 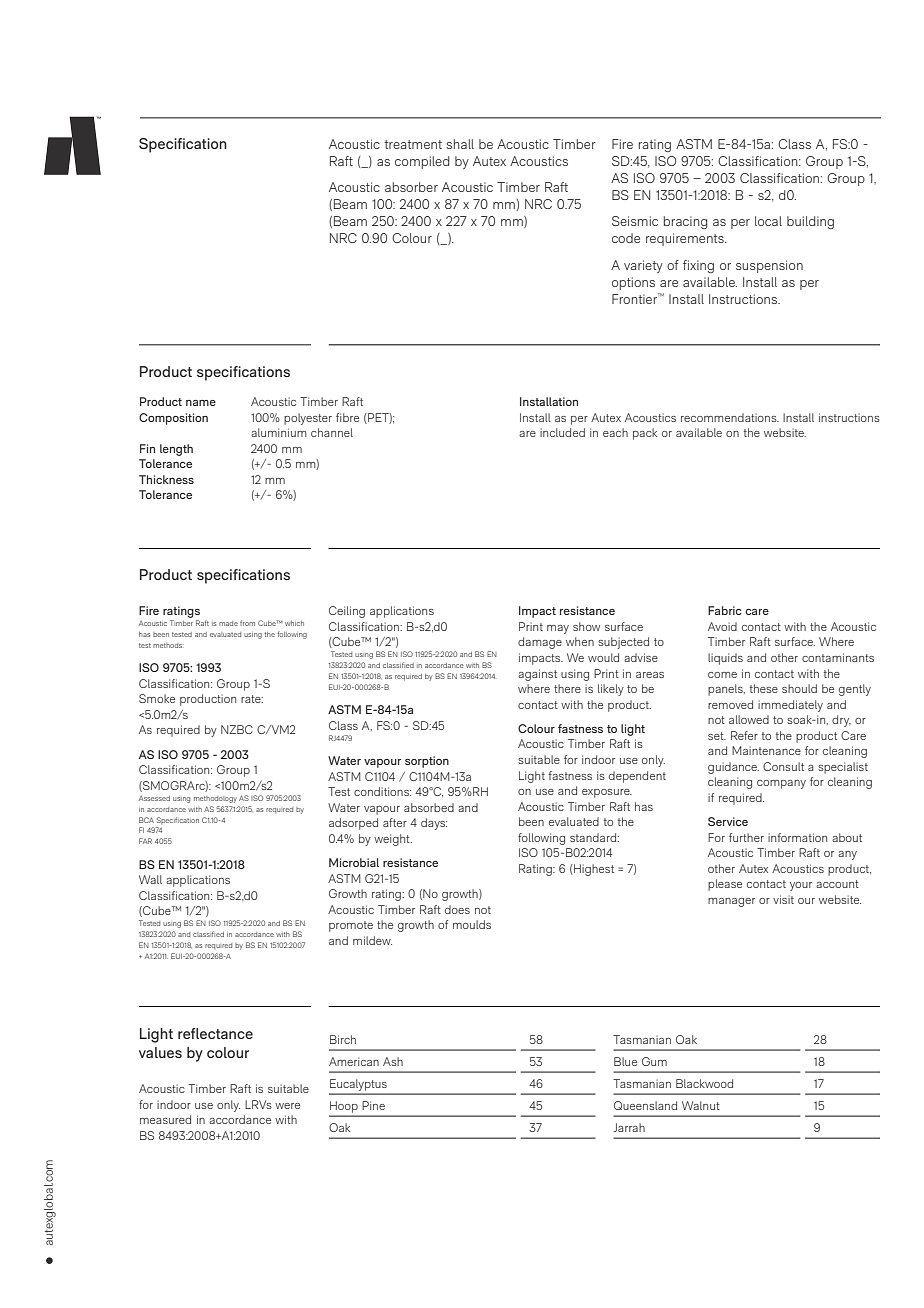 I want to click on recommendations, so click(x=730, y=417).
